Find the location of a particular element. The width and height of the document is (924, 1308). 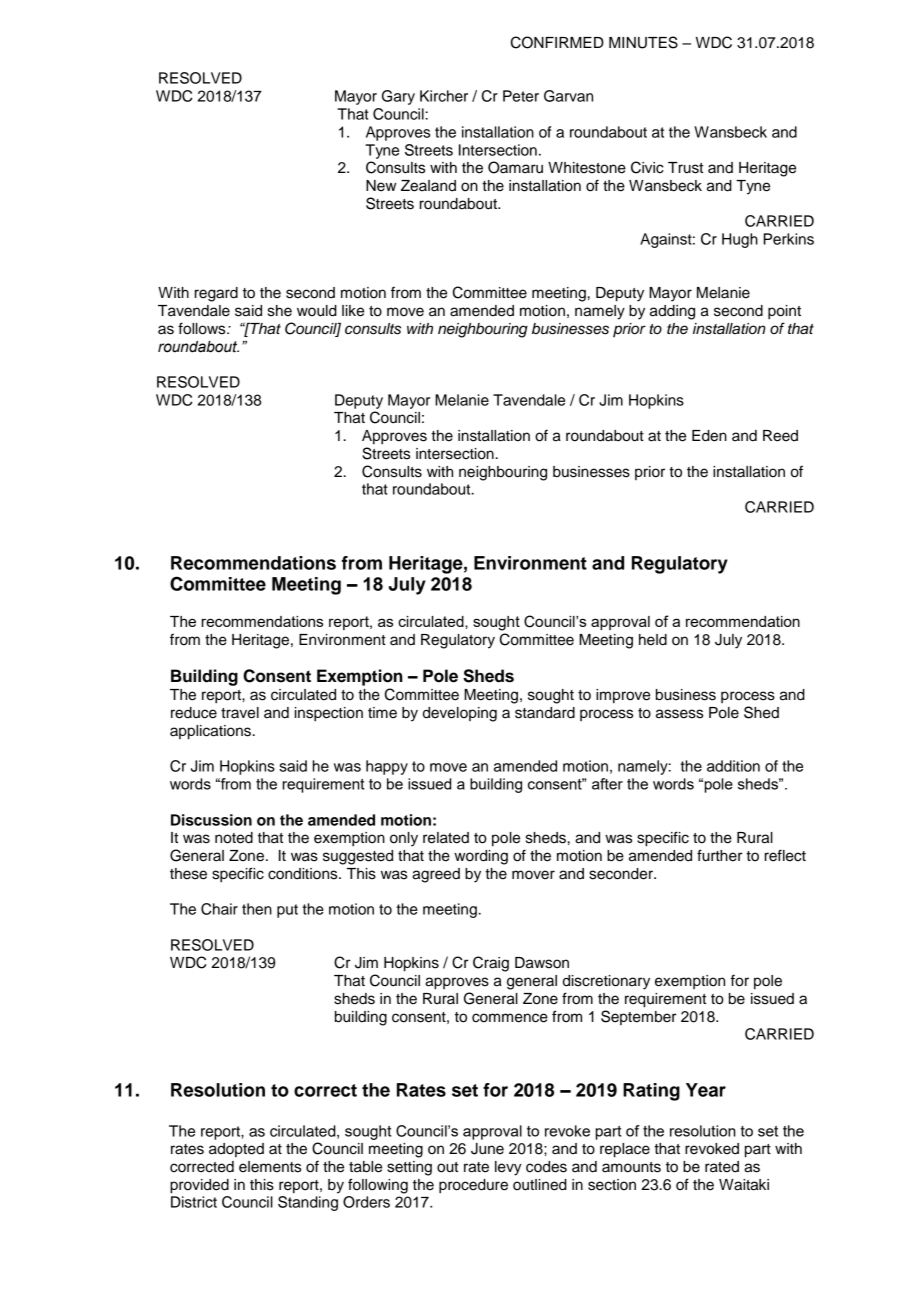

elements is located at coordinates (270, 1167).
